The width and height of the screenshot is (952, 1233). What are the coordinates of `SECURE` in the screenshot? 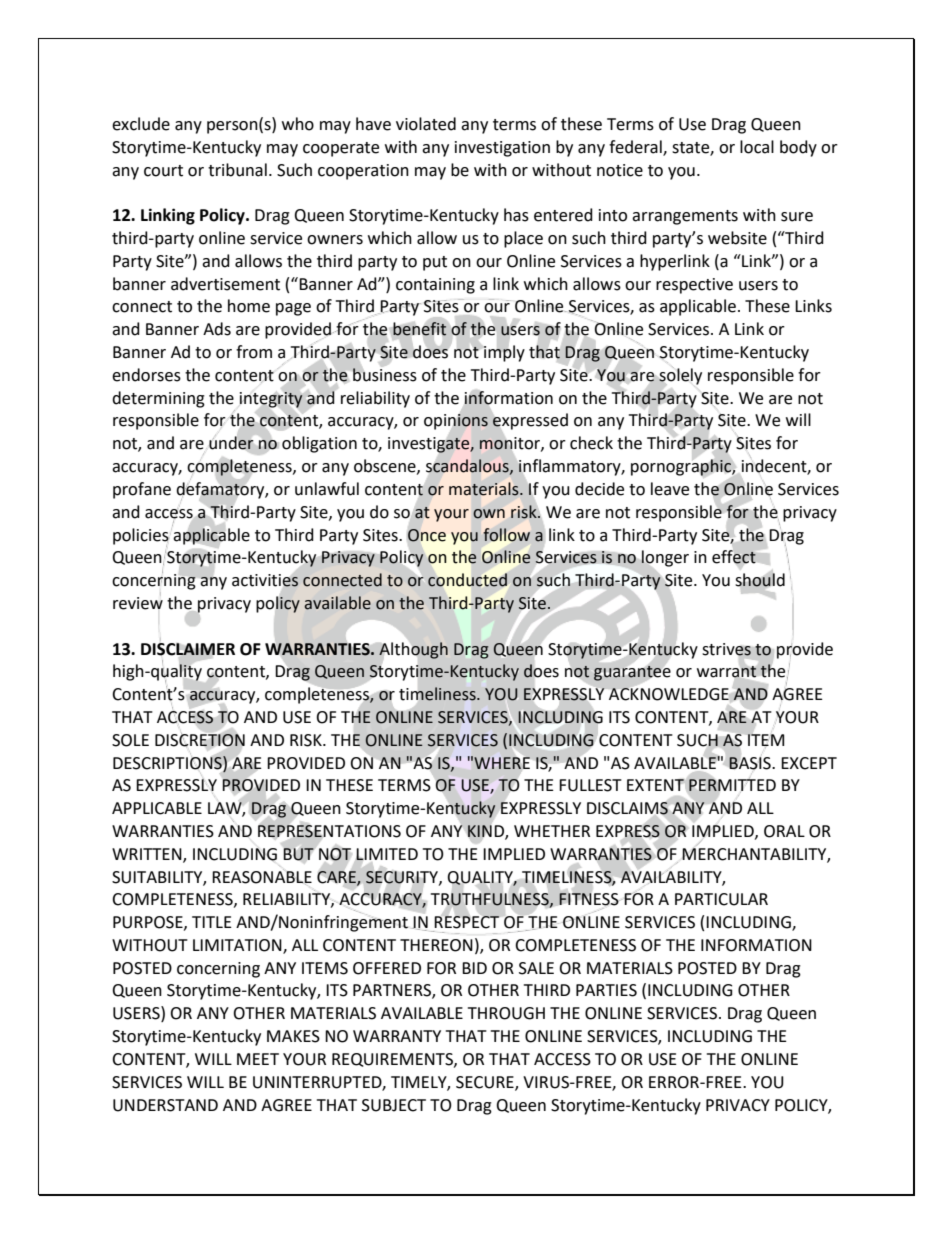 It's located at (486, 1083).
